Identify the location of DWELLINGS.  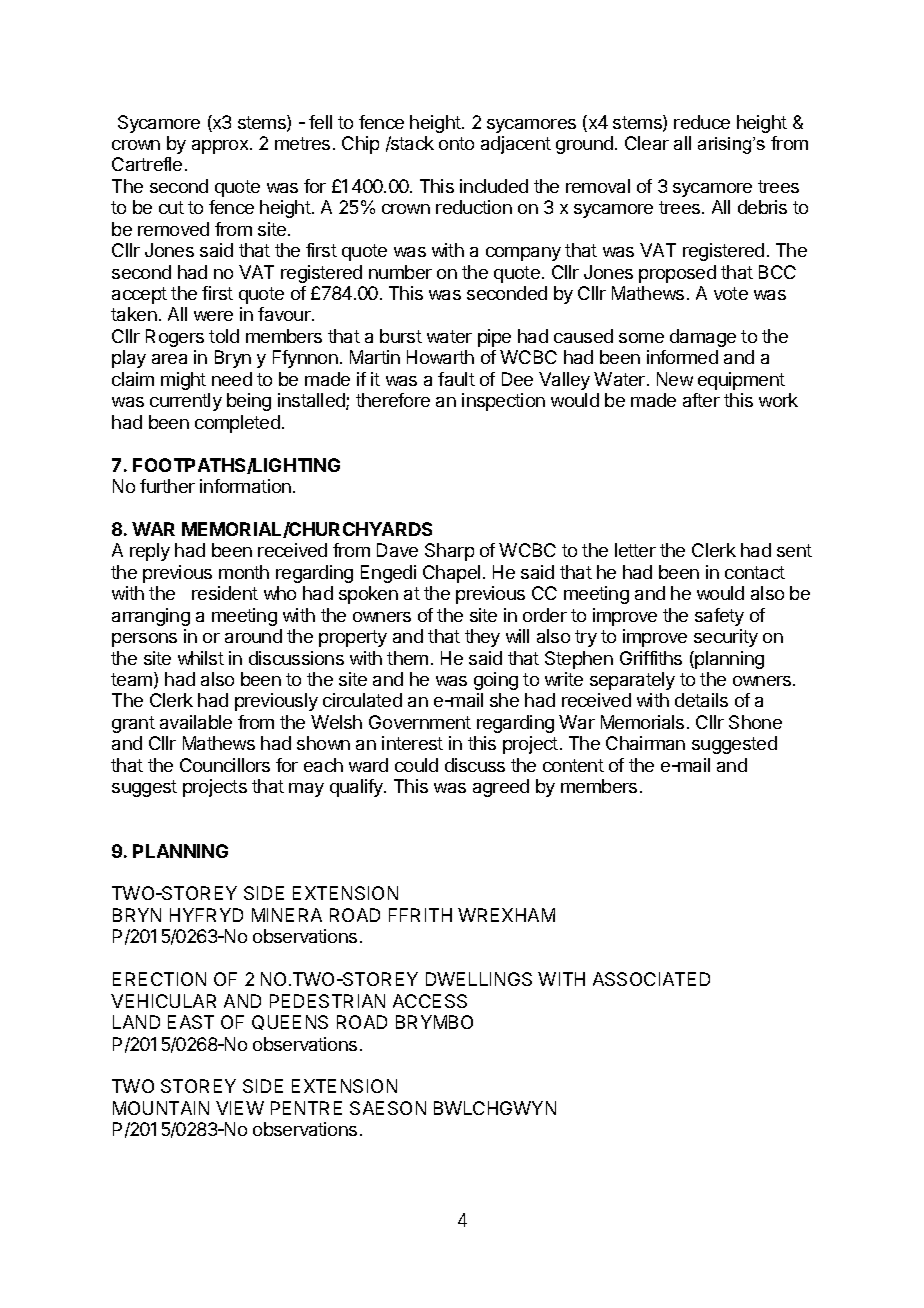
(479, 979).
